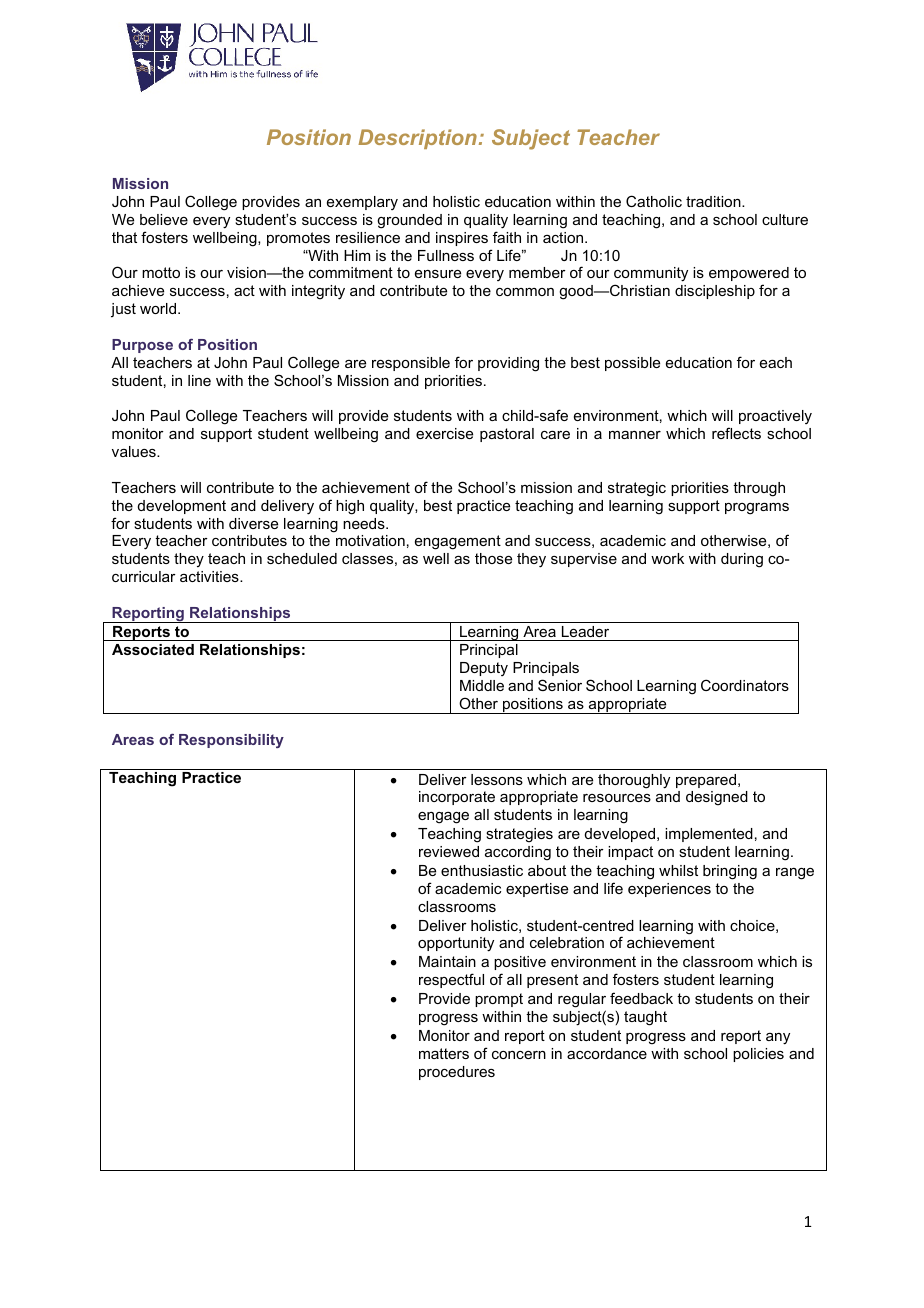 Image resolution: width=924 pixels, height=1308 pixels. I want to click on procedures, so click(457, 1073).
